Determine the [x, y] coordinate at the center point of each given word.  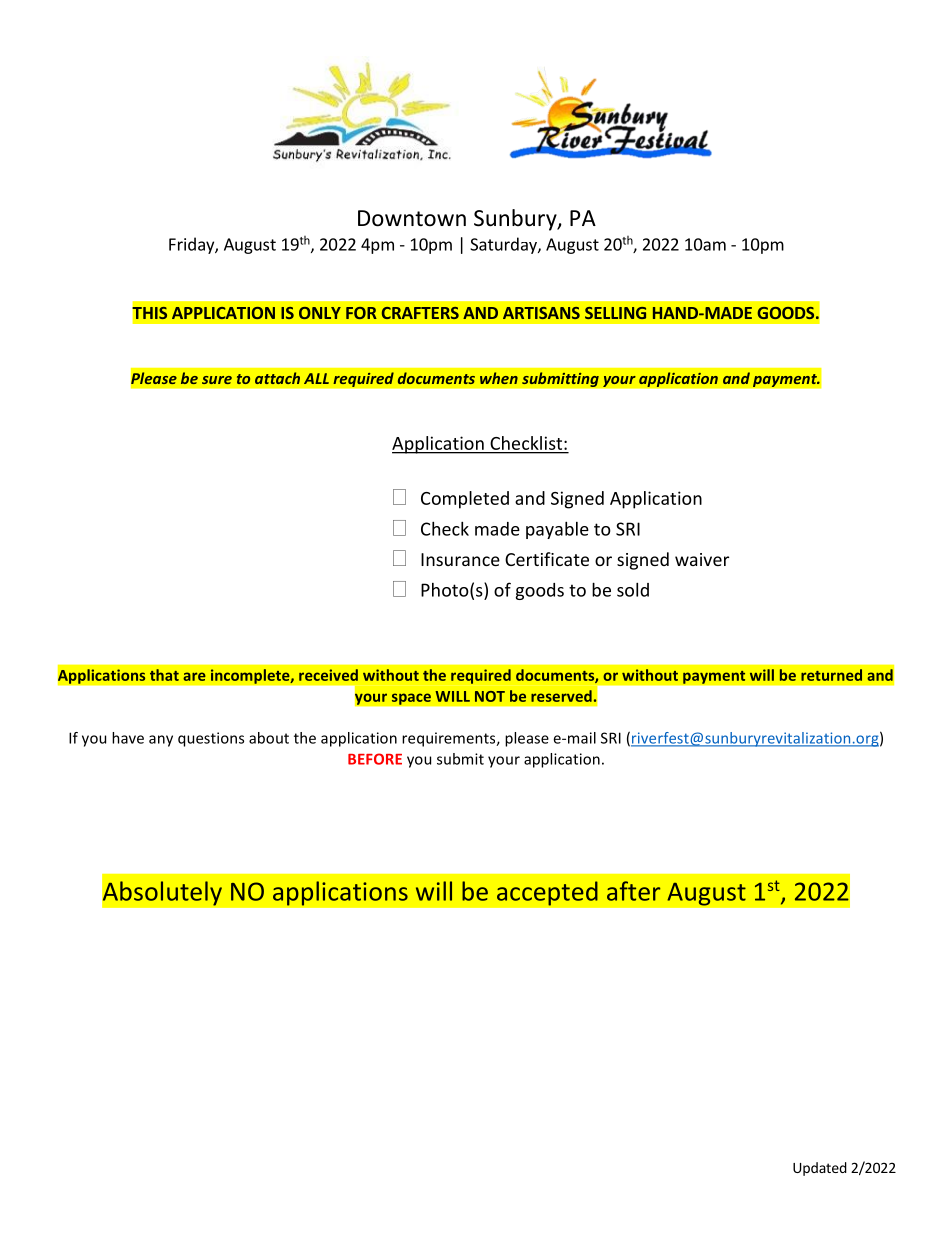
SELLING [615, 313]
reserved [561, 696]
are [194, 676]
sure [217, 380]
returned [831, 675]
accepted [547, 893]
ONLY [320, 313]
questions [211, 739]
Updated [820, 1169]
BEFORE [375, 759]
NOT [490, 696]
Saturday [504, 245]
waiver [702, 559]
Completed [465, 500]
